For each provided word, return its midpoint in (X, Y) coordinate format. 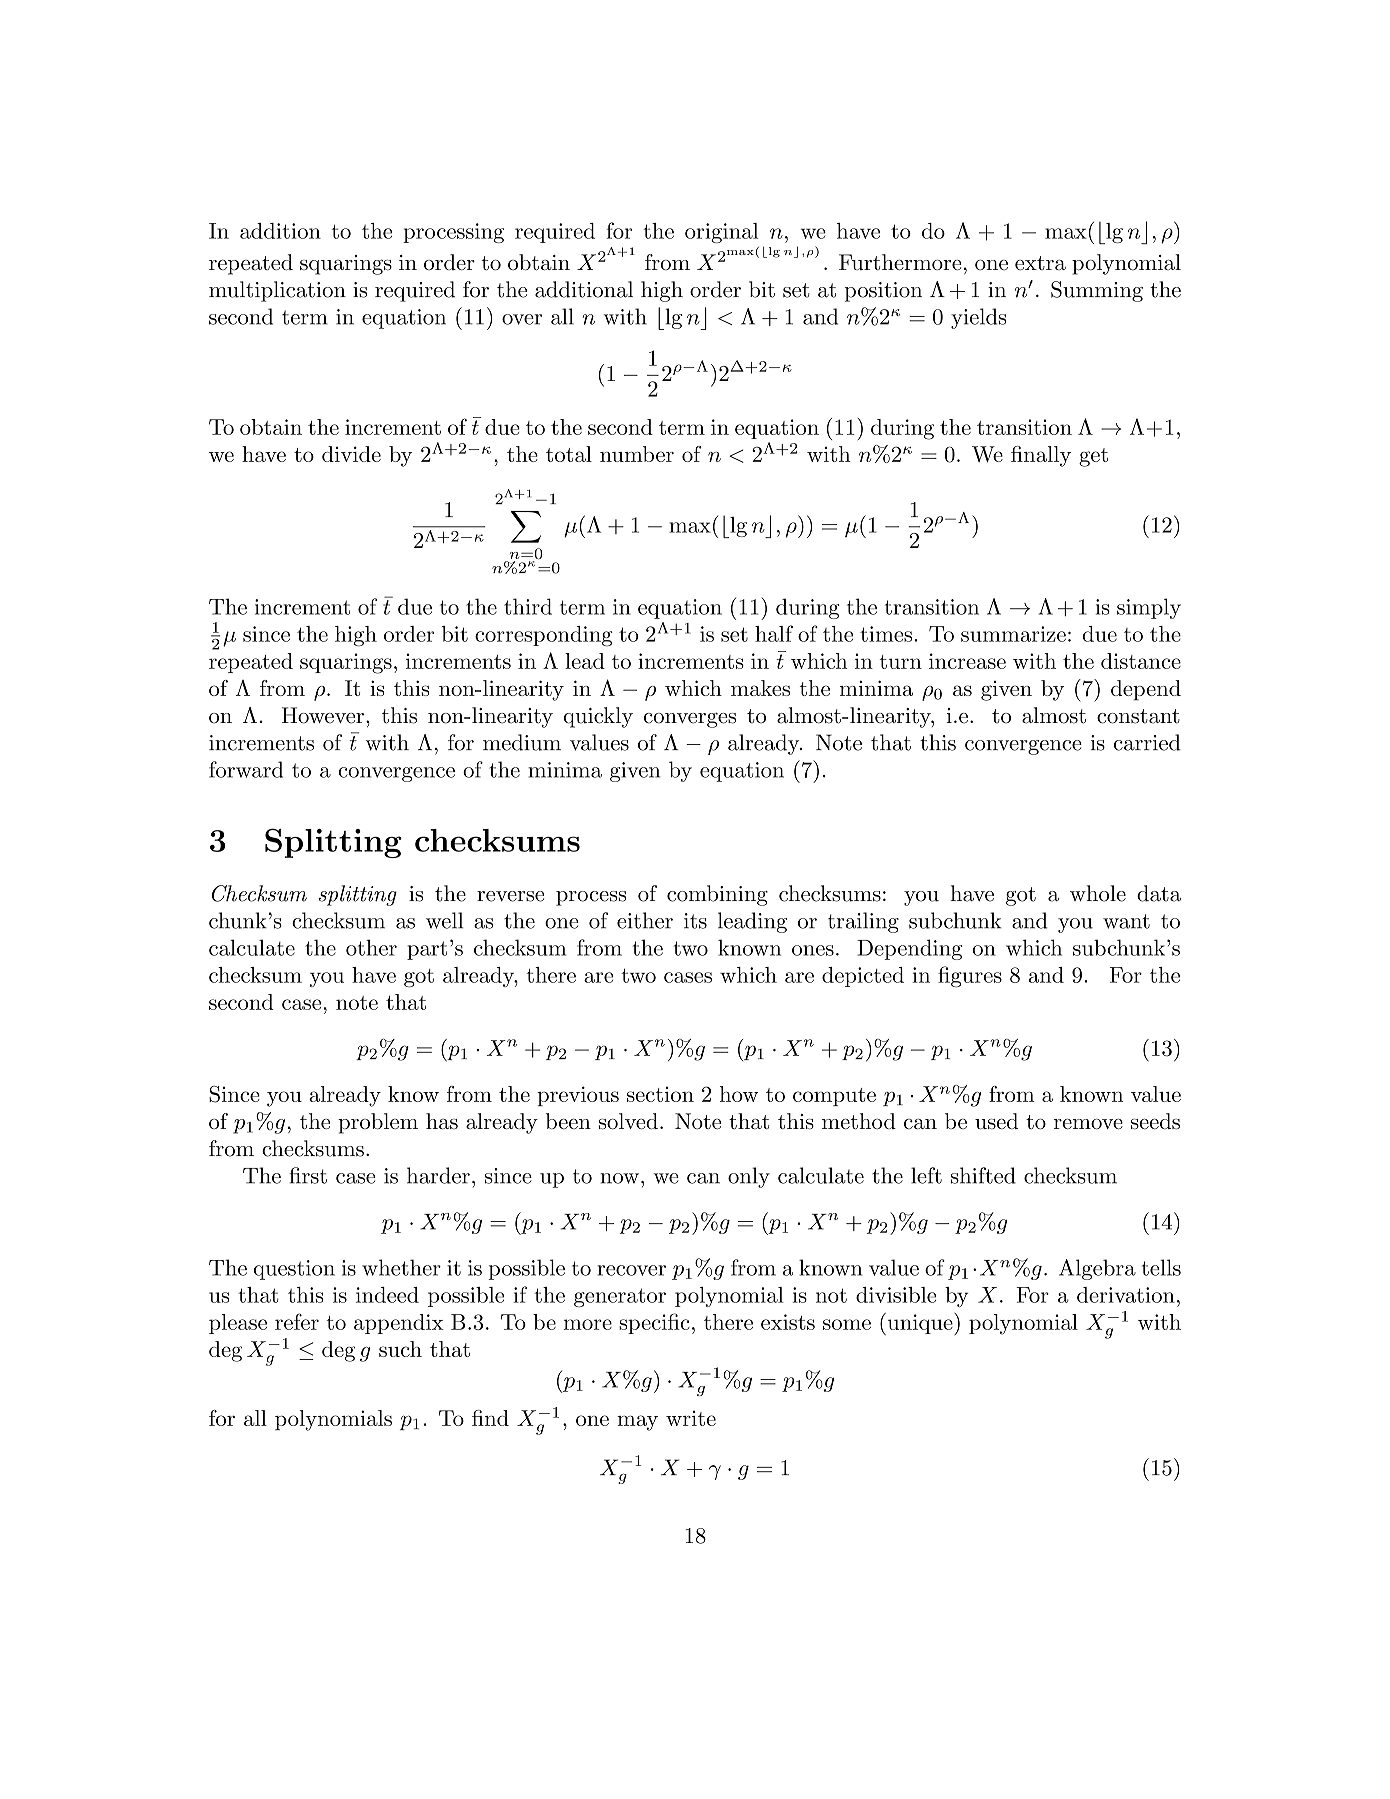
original (721, 233)
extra (1040, 263)
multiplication (277, 291)
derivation (1126, 1295)
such (400, 1349)
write (691, 1418)
